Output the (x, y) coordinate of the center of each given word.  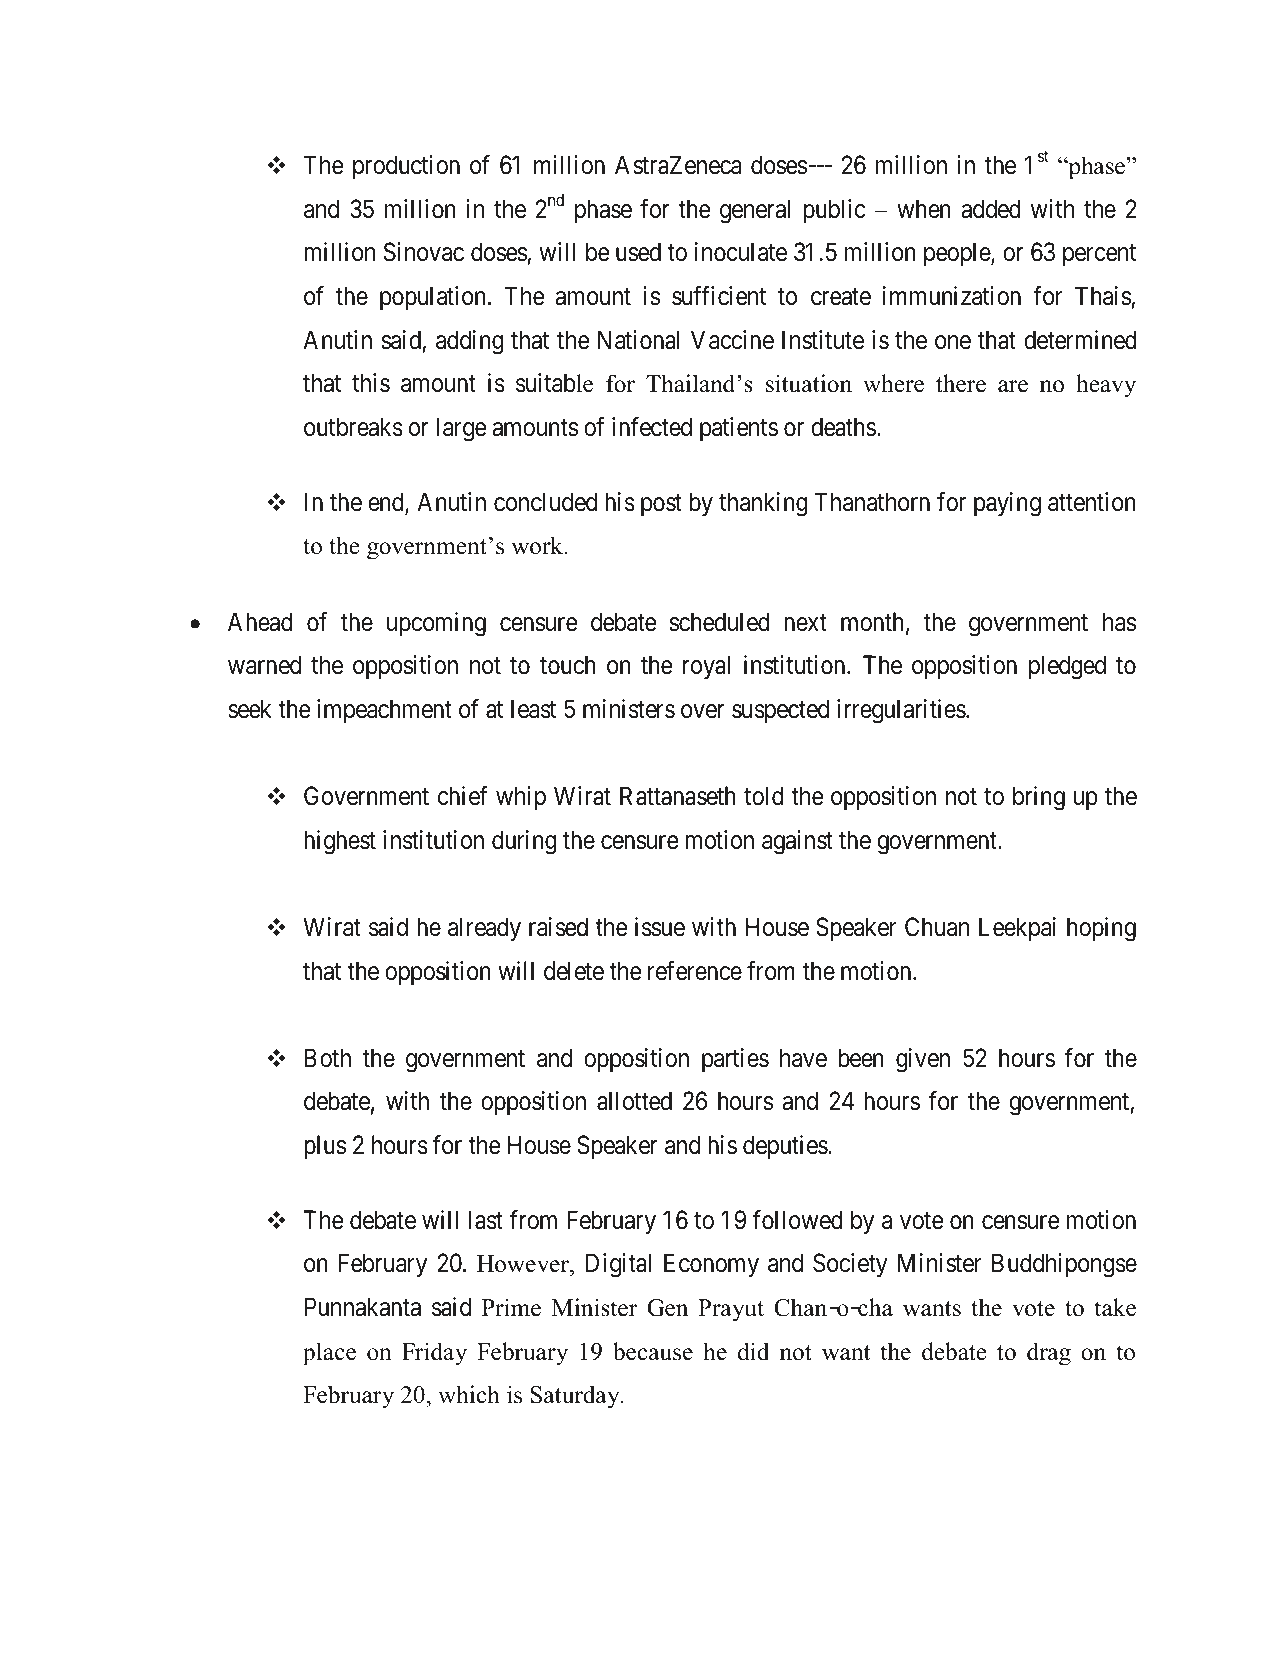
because (653, 1351)
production (406, 167)
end (387, 503)
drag (1049, 1354)
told (764, 796)
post (661, 505)
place (329, 1354)
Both (328, 1058)
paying (1007, 504)
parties (735, 1060)
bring (1039, 798)
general (755, 211)
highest (340, 842)
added (991, 209)
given (923, 1060)
